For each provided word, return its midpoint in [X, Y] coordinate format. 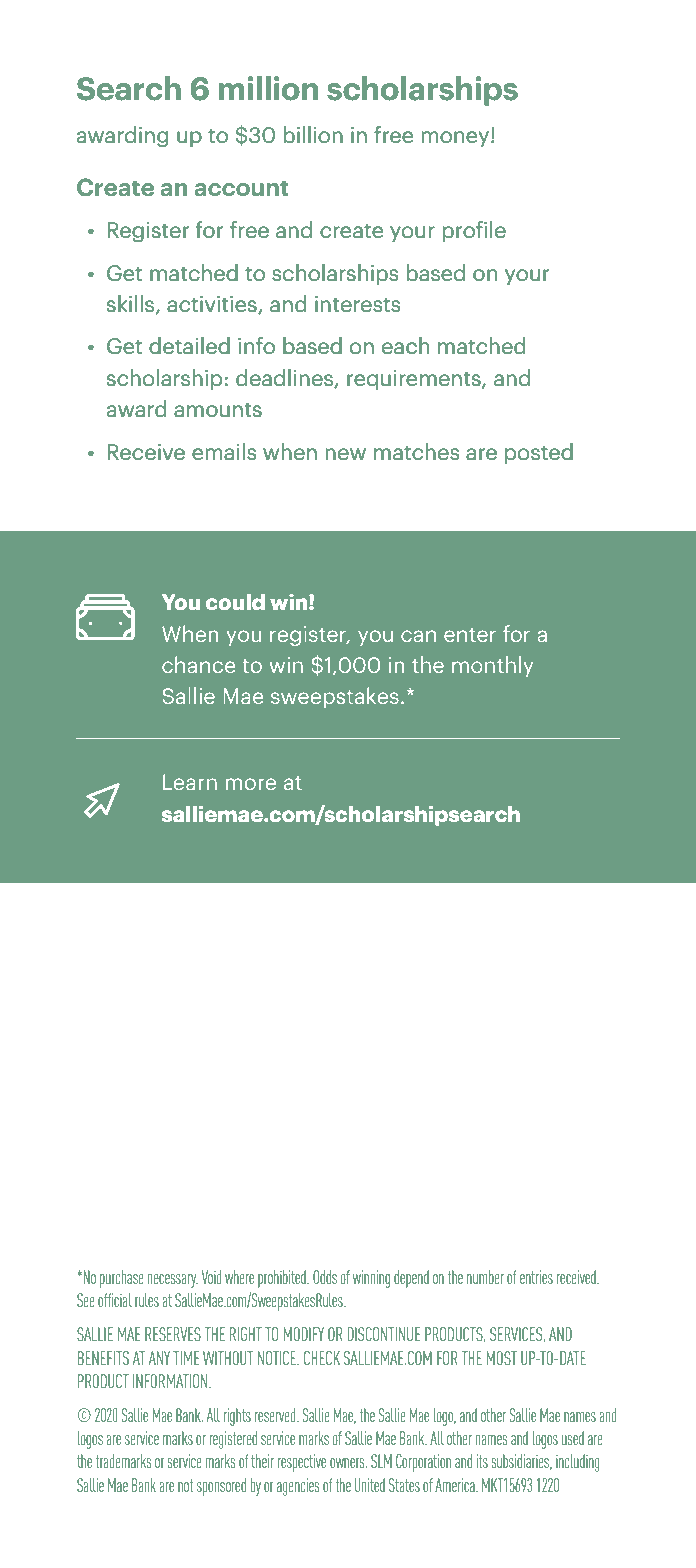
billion [313, 134]
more [251, 784]
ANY [159, 1358]
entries [536, 1277]
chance [199, 664]
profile [474, 231]
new [345, 454]
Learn [190, 782]
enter [470, 635]
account [241, 188]
